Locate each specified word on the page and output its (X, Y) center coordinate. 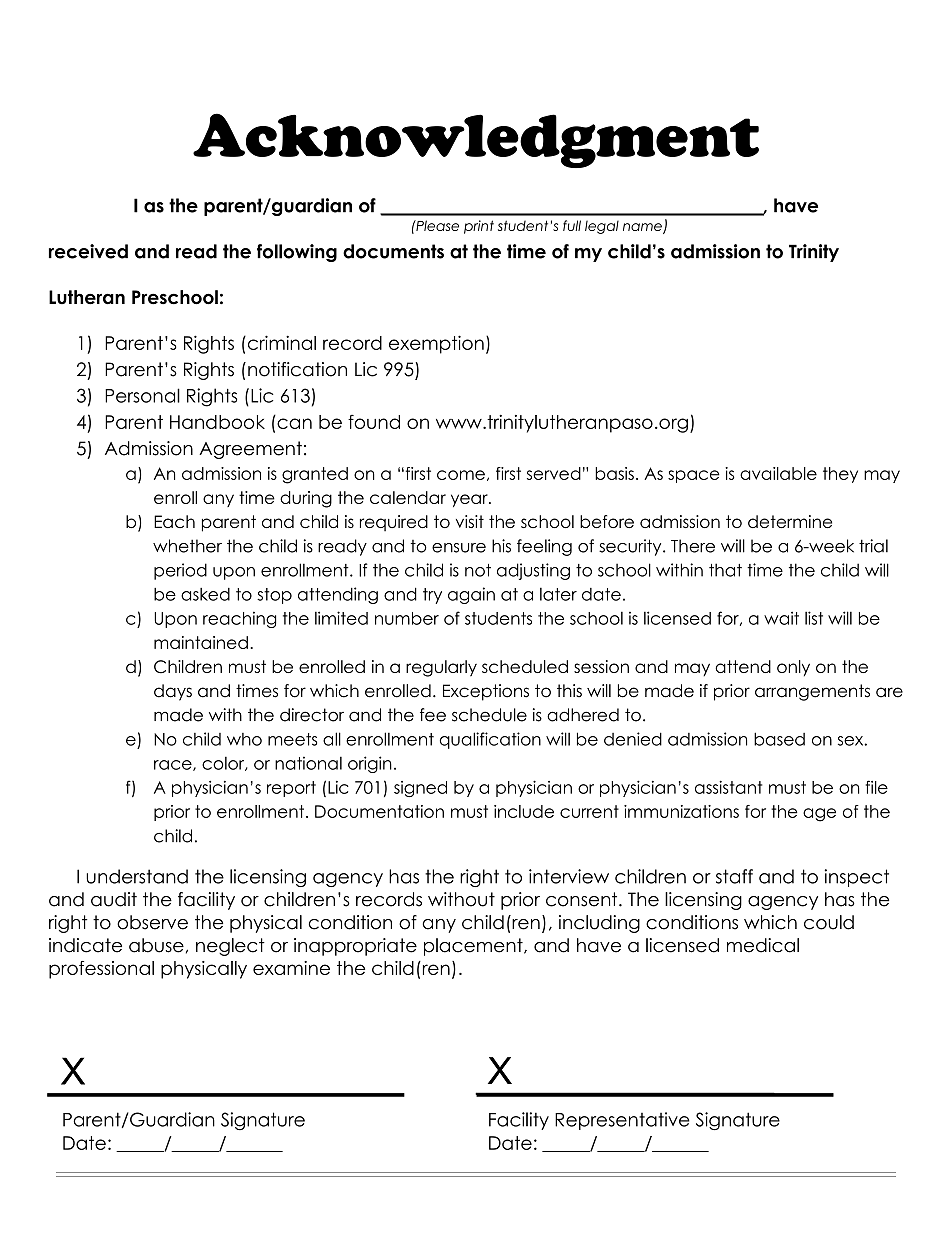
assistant (728, 787)
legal (602, 227)
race (174, 765)
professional (101, 970)
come (461, 475)
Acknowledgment (476, 140)
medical (763, 945)
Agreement (250, 450)
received (88, 251)
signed (420, 789)
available (778, 473)
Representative (622, 1121)
